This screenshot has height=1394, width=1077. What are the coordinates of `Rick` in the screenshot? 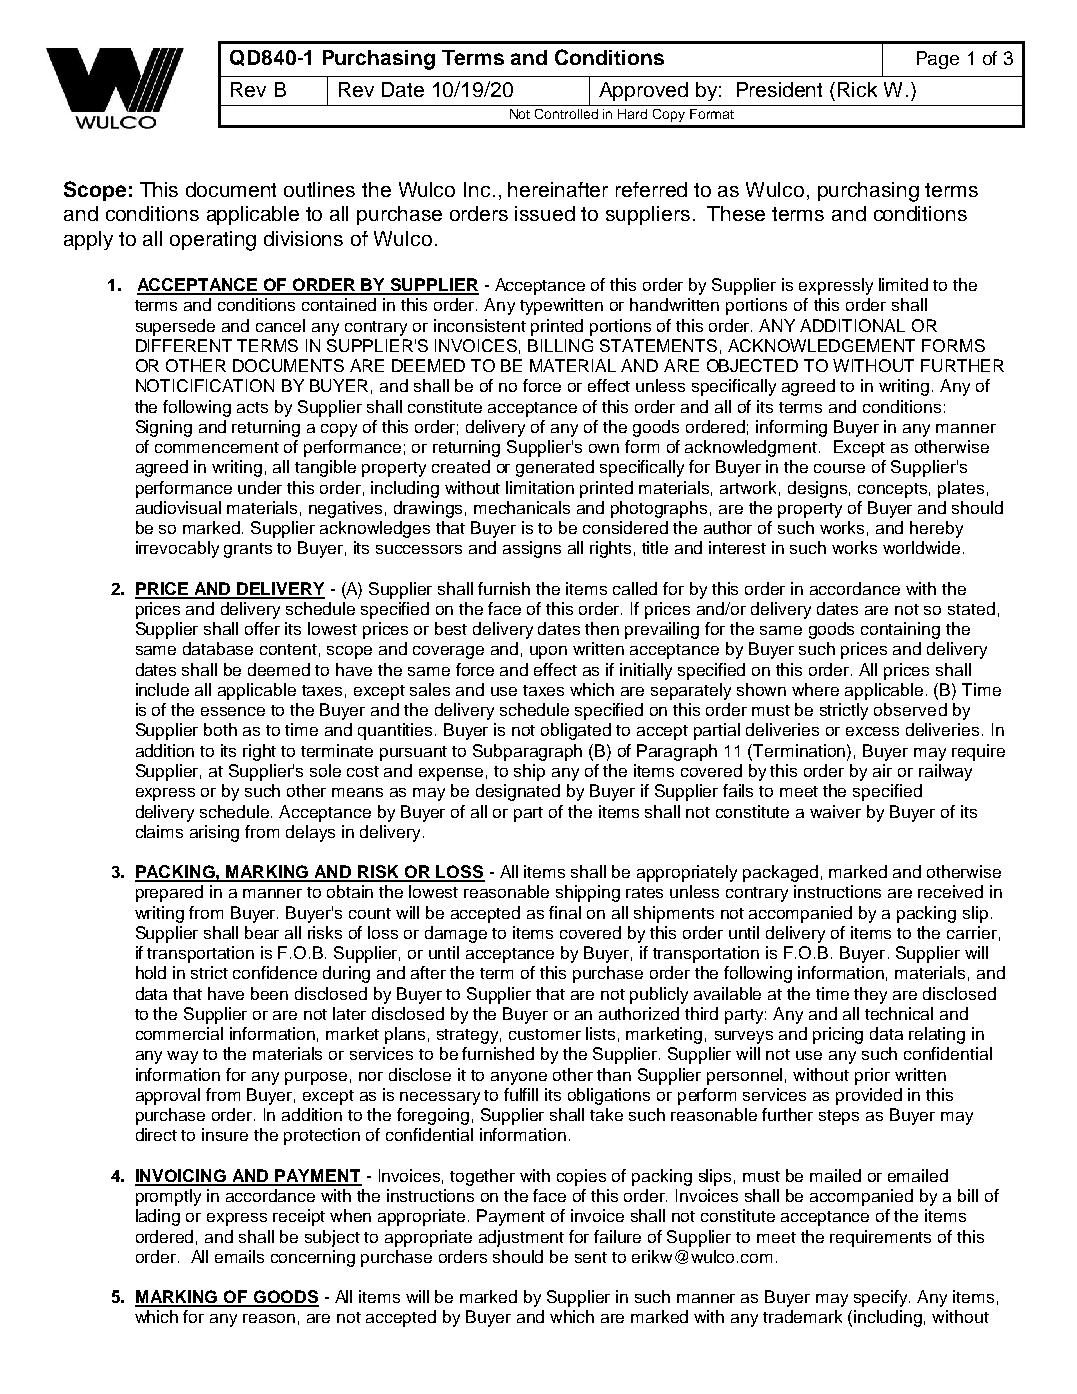 It's located at (857, 89).
